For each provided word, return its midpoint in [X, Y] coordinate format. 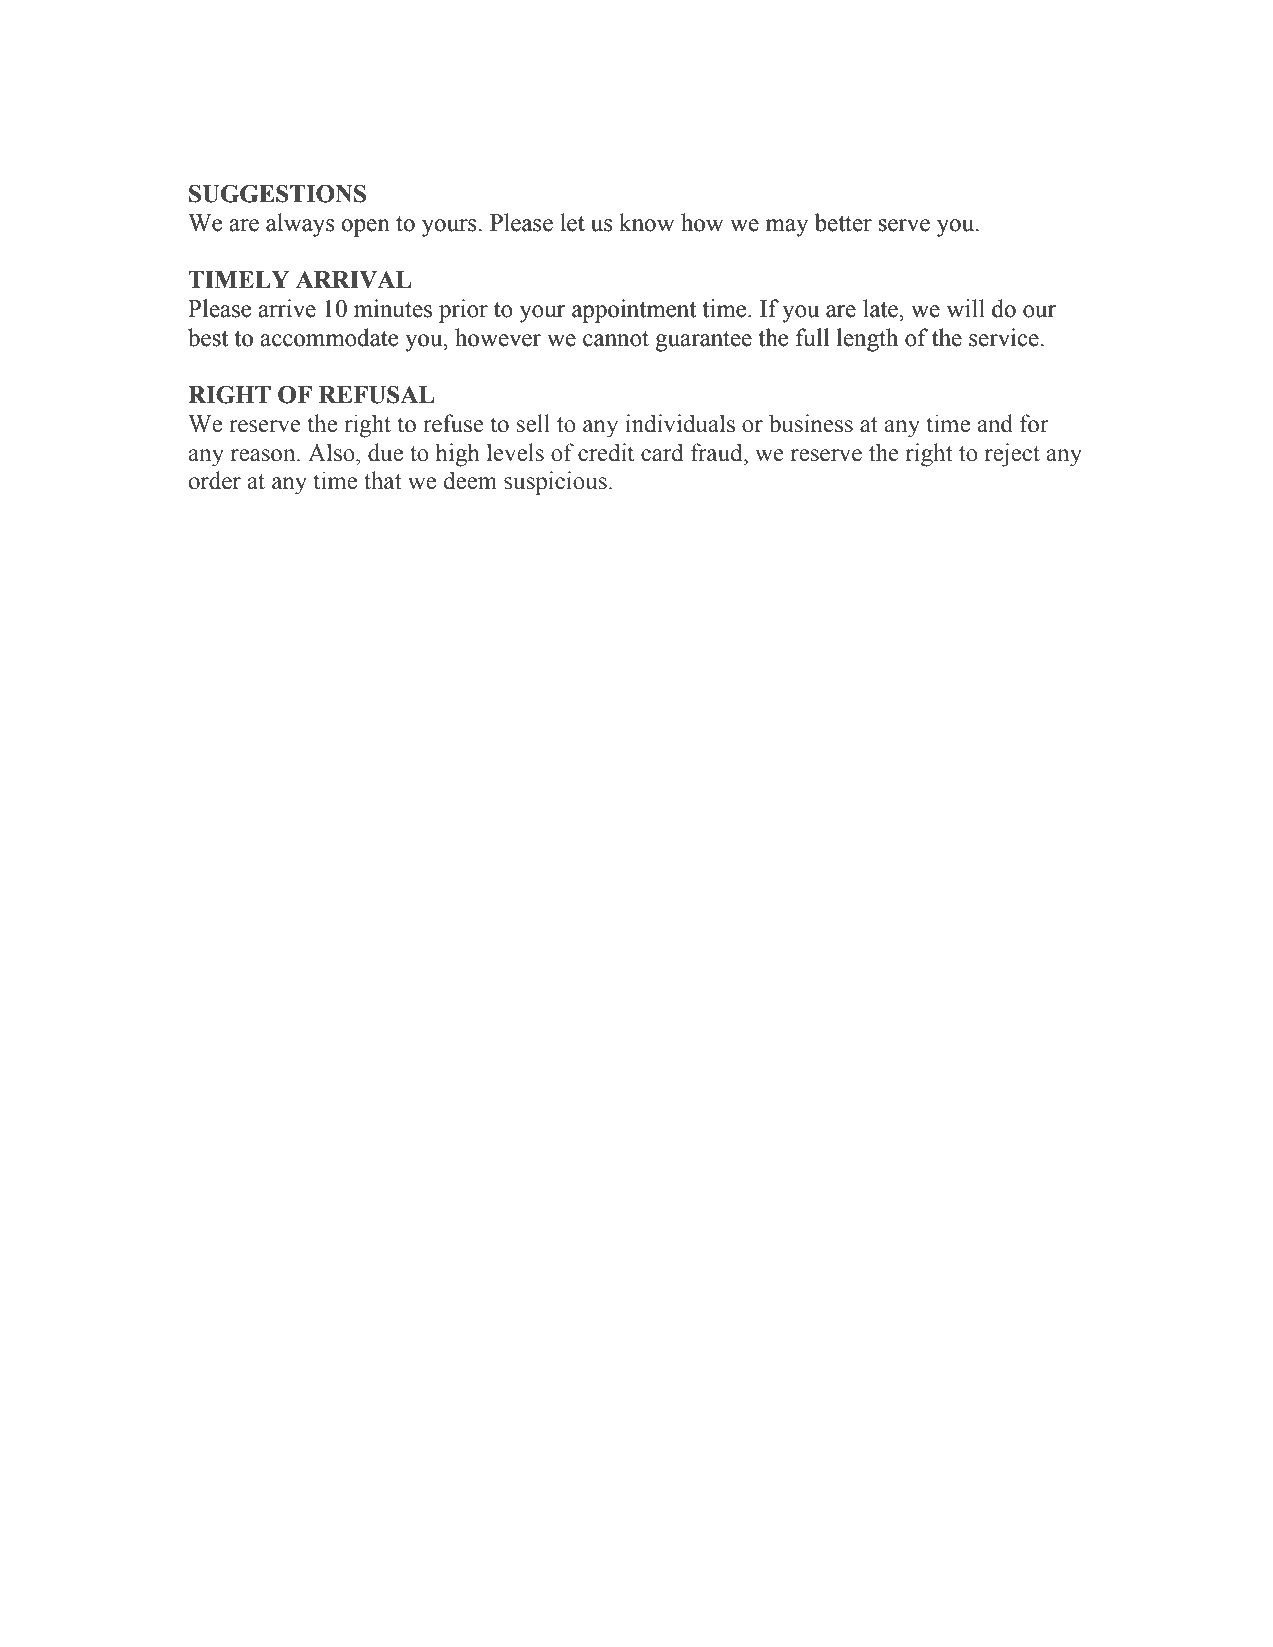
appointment [634, 311]
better [843, 222]
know [646, 222]
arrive [287, 308]
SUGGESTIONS [277, 194]
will [966, 308]
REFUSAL [376, 395]
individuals [680, 423]
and [995, 423]
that [383, 480]
